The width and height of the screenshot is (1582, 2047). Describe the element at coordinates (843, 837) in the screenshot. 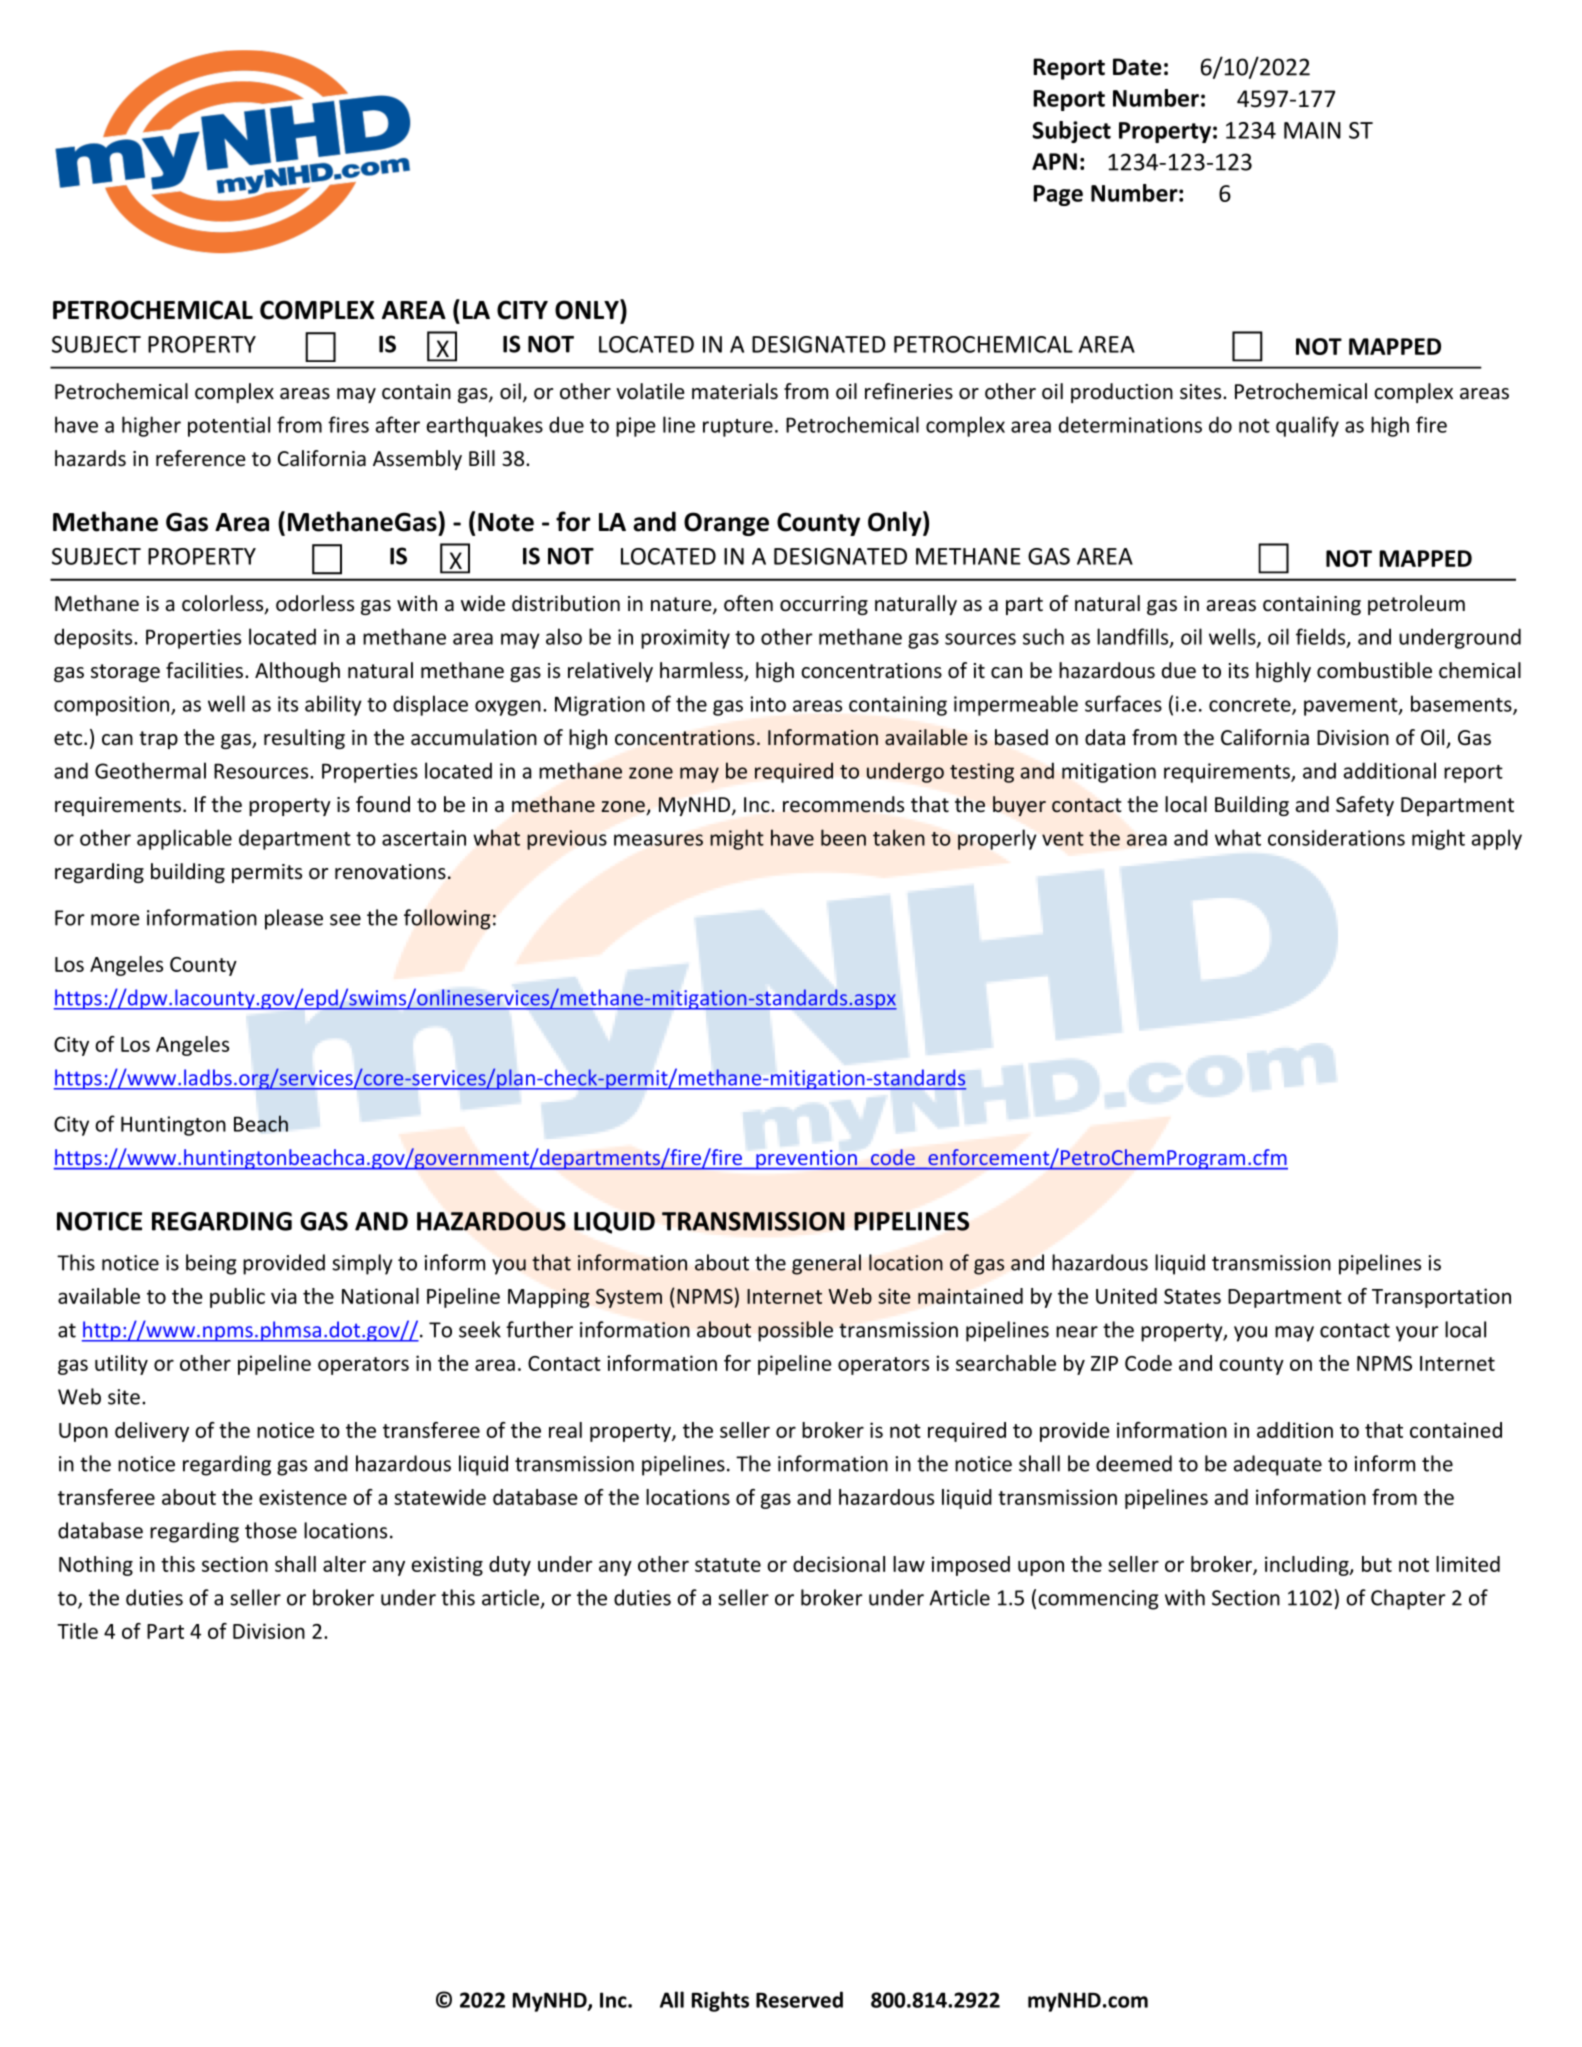

I see `been` at that location.
